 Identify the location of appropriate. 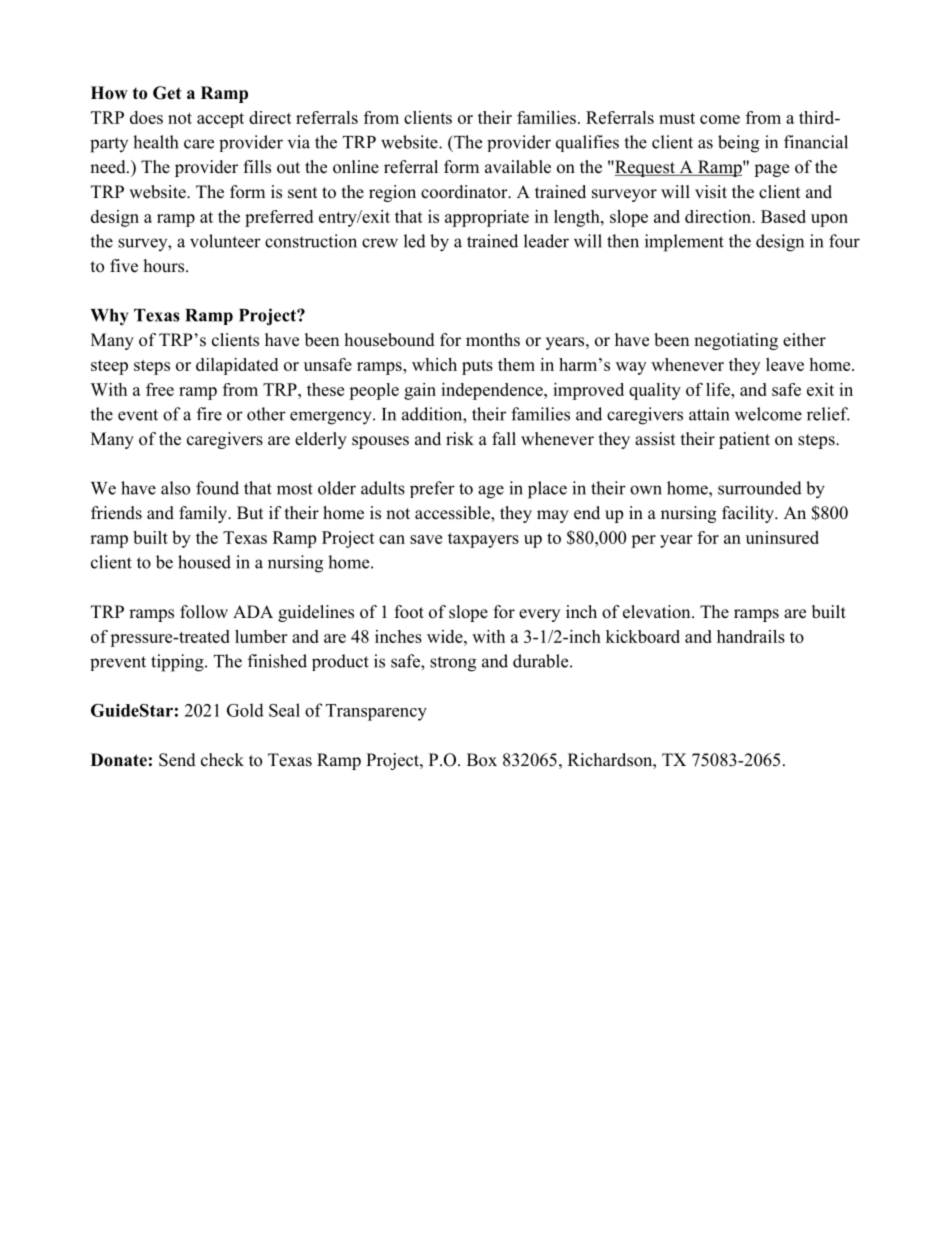
(487, 218).
